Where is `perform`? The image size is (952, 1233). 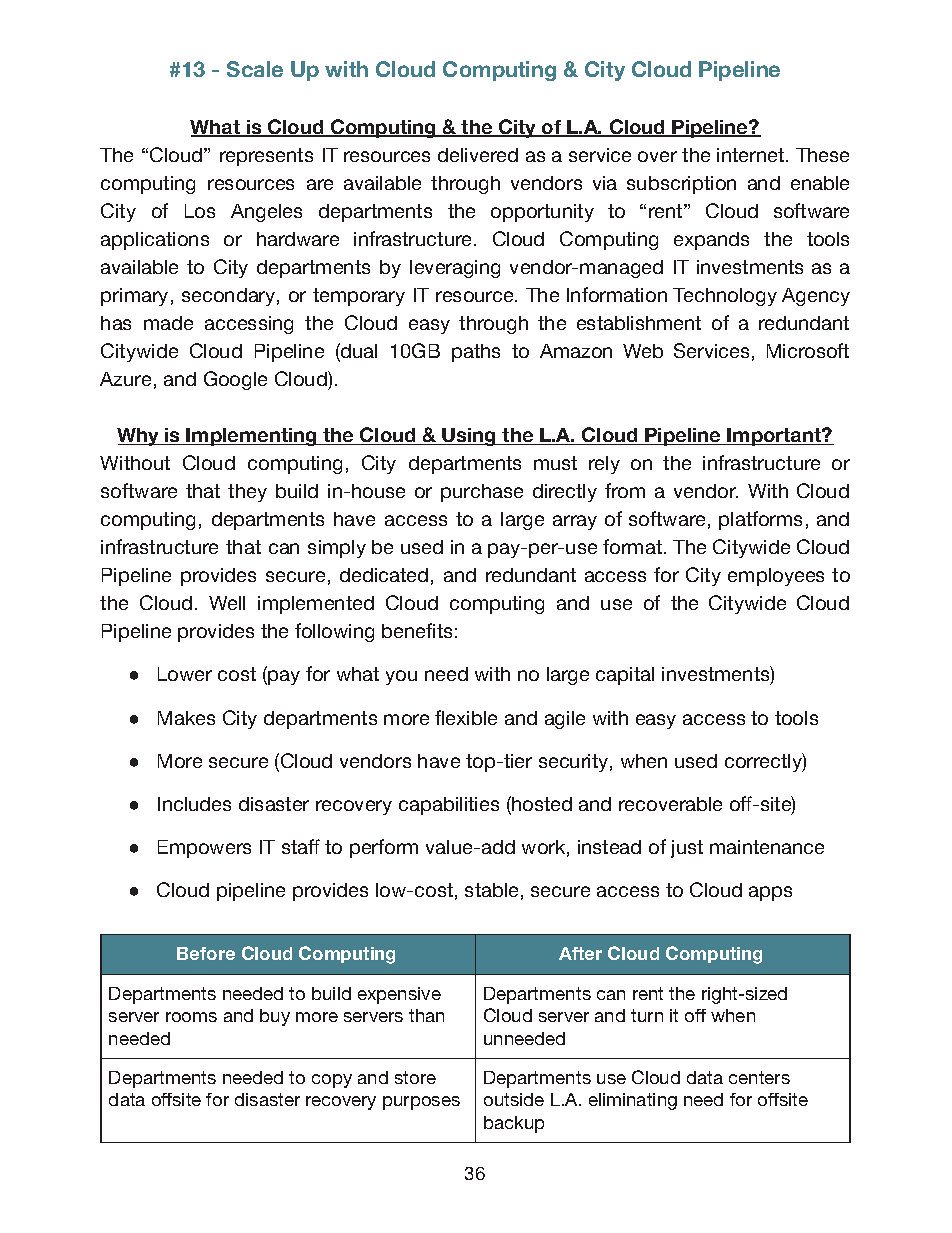 perform is located at coordinates (384, 848).
